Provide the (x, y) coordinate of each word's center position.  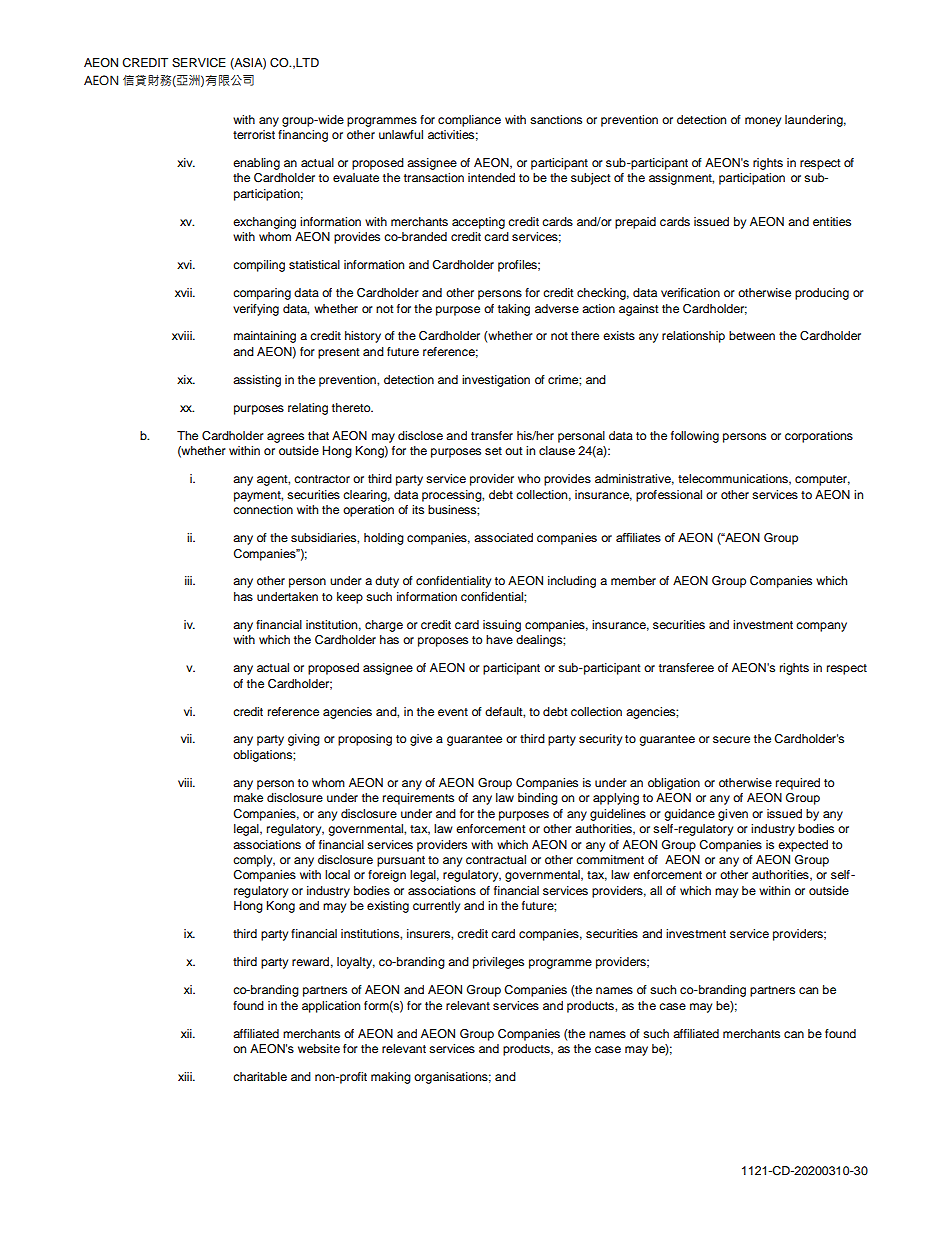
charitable (260, 1076)
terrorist (254, 134)
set (493, 451)
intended (491, 177)
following (695, 437)
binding (538, 799)
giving (304, 740)
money (763, 122)
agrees (285, 438)
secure (731, 739)
